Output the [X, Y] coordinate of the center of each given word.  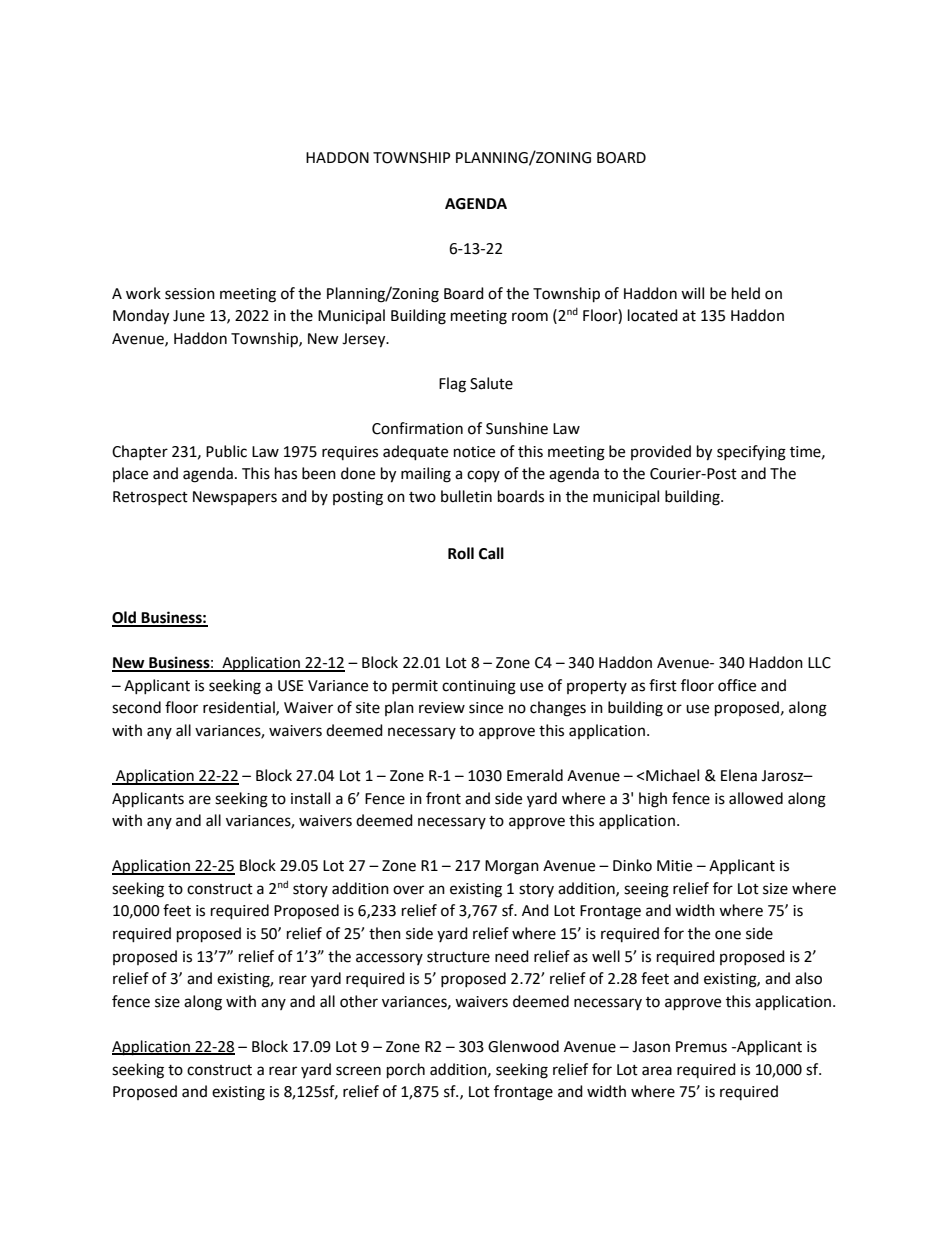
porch [406, 1071]
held [746, 293]
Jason [651, 1047]
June [189, 316]
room [530, 317]
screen [358, 1071]
